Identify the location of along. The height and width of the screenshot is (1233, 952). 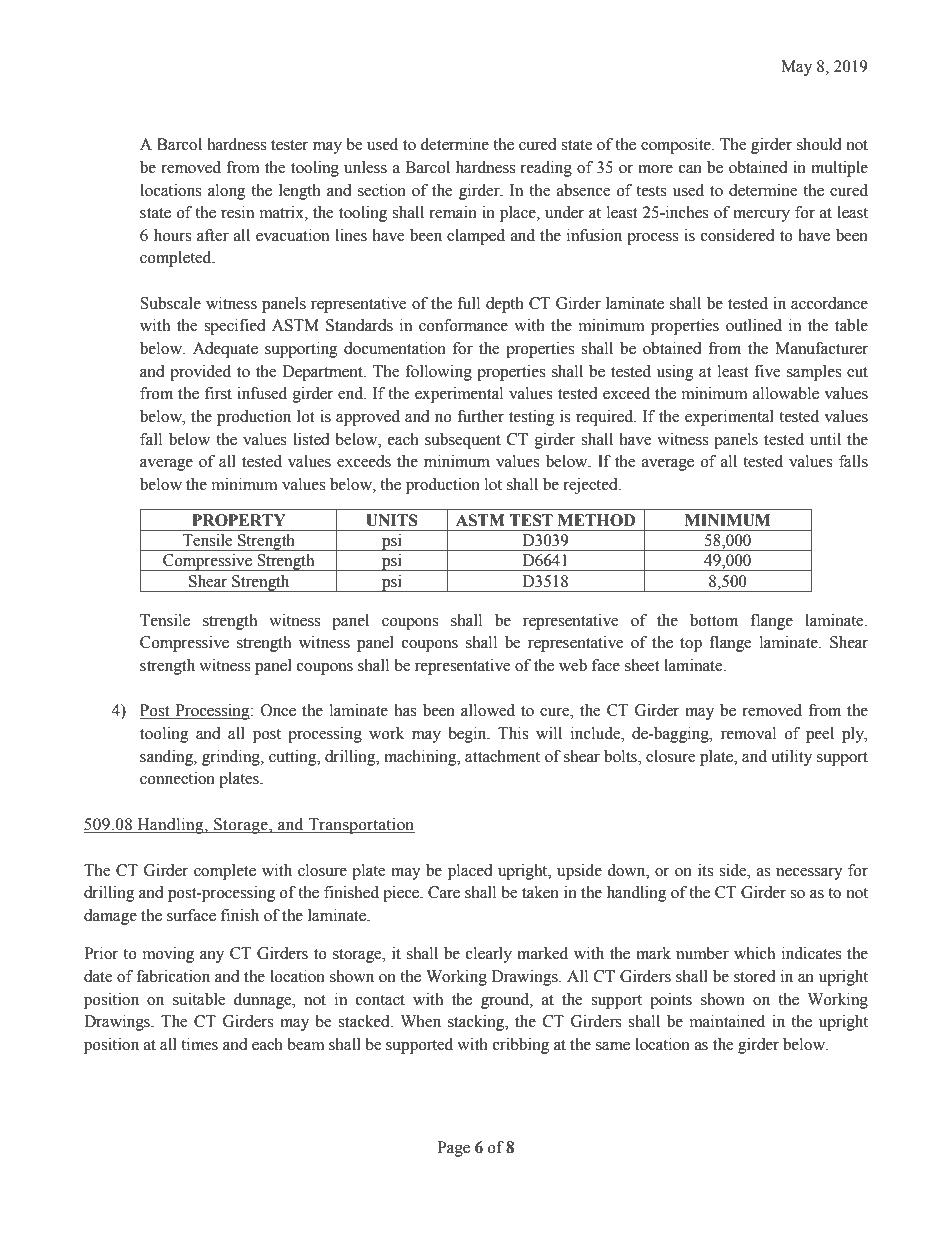
(227, 192).
